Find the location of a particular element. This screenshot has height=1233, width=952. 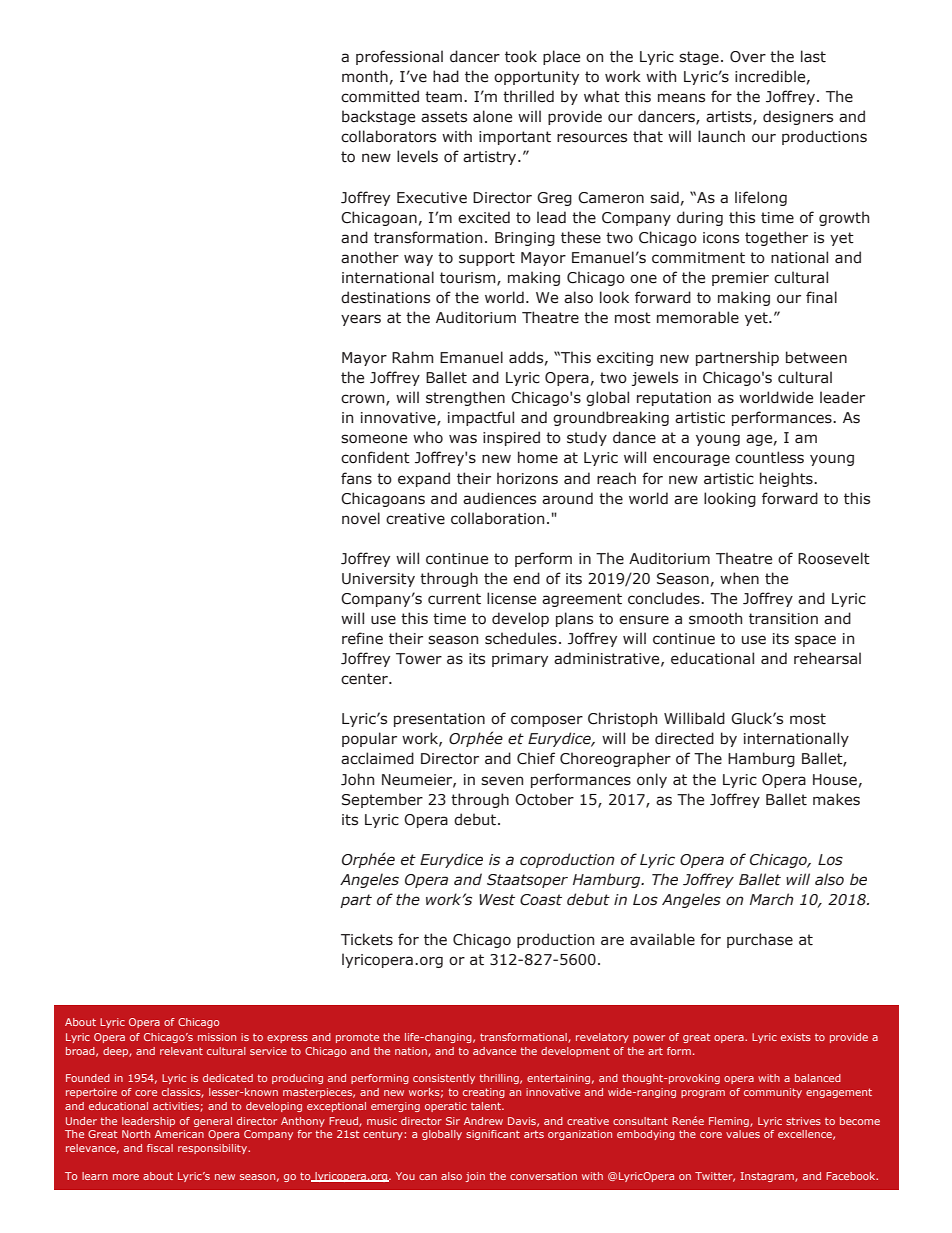

between is located at coordinates (816, 357).
